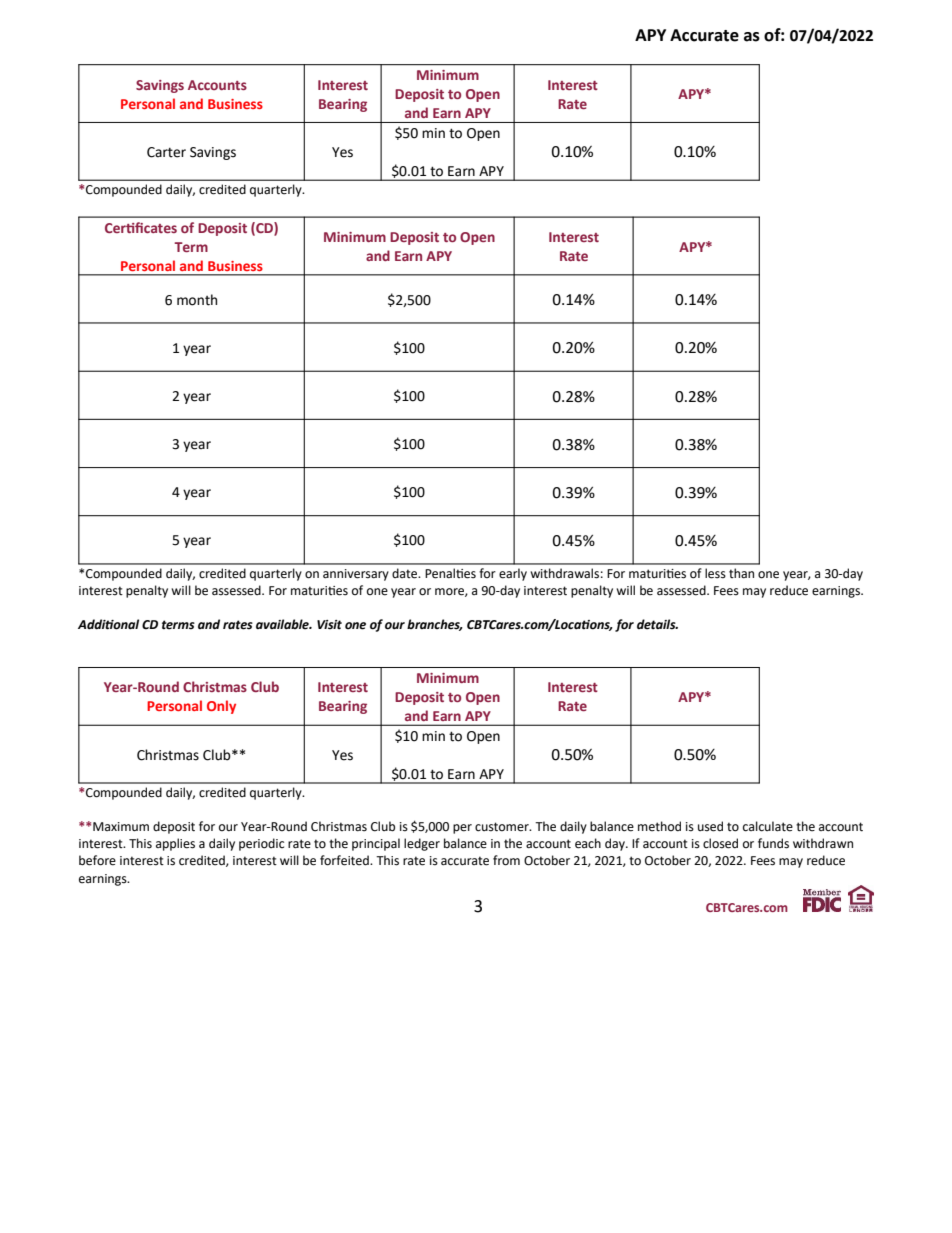  I want to click on than, so click(741, 573).
